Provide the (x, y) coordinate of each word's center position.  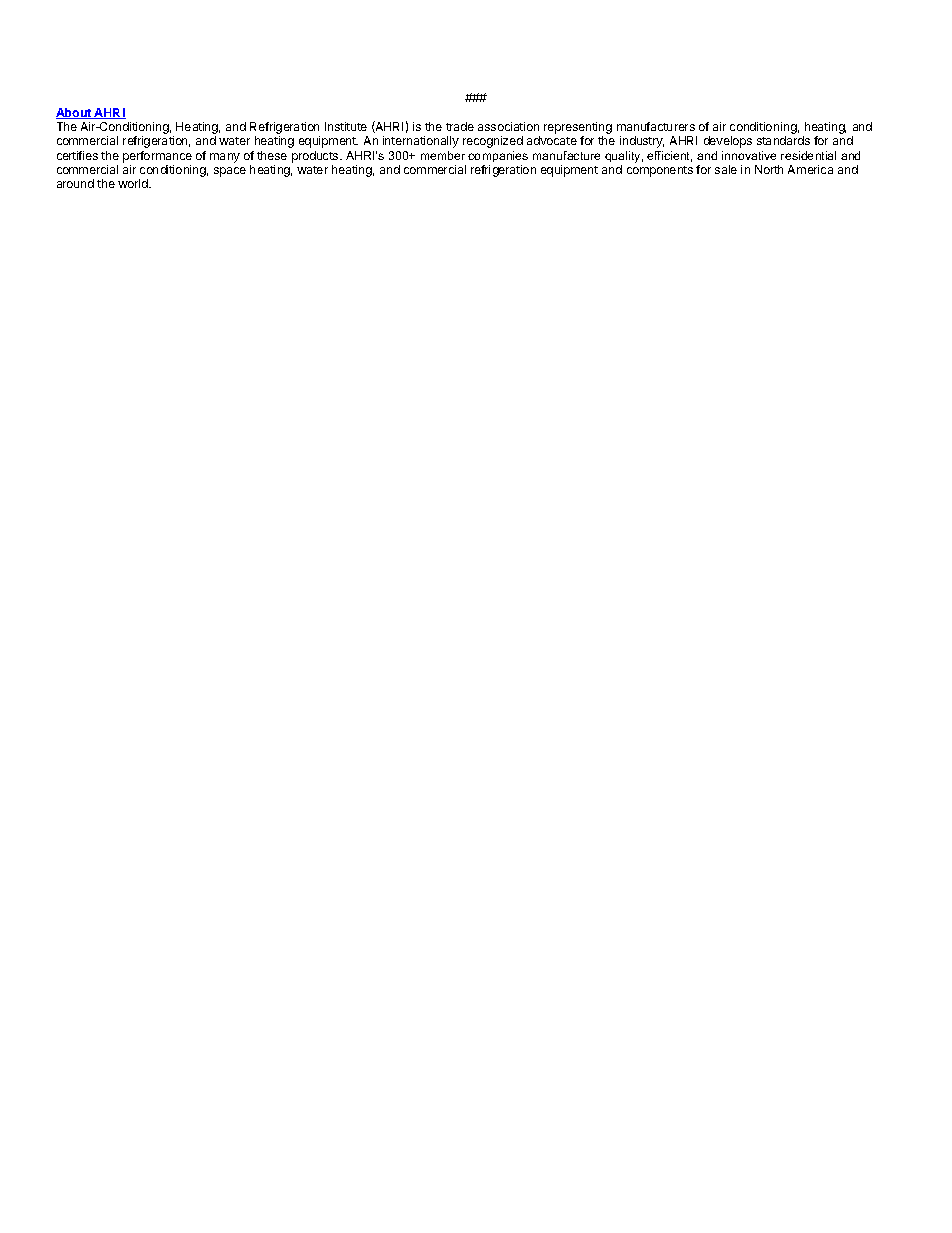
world (134, 183)
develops (728, 142)
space (230, 172)
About (75, 113)
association (508, 126)
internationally (421, 142)
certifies (77, 155)
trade (460, 126)
